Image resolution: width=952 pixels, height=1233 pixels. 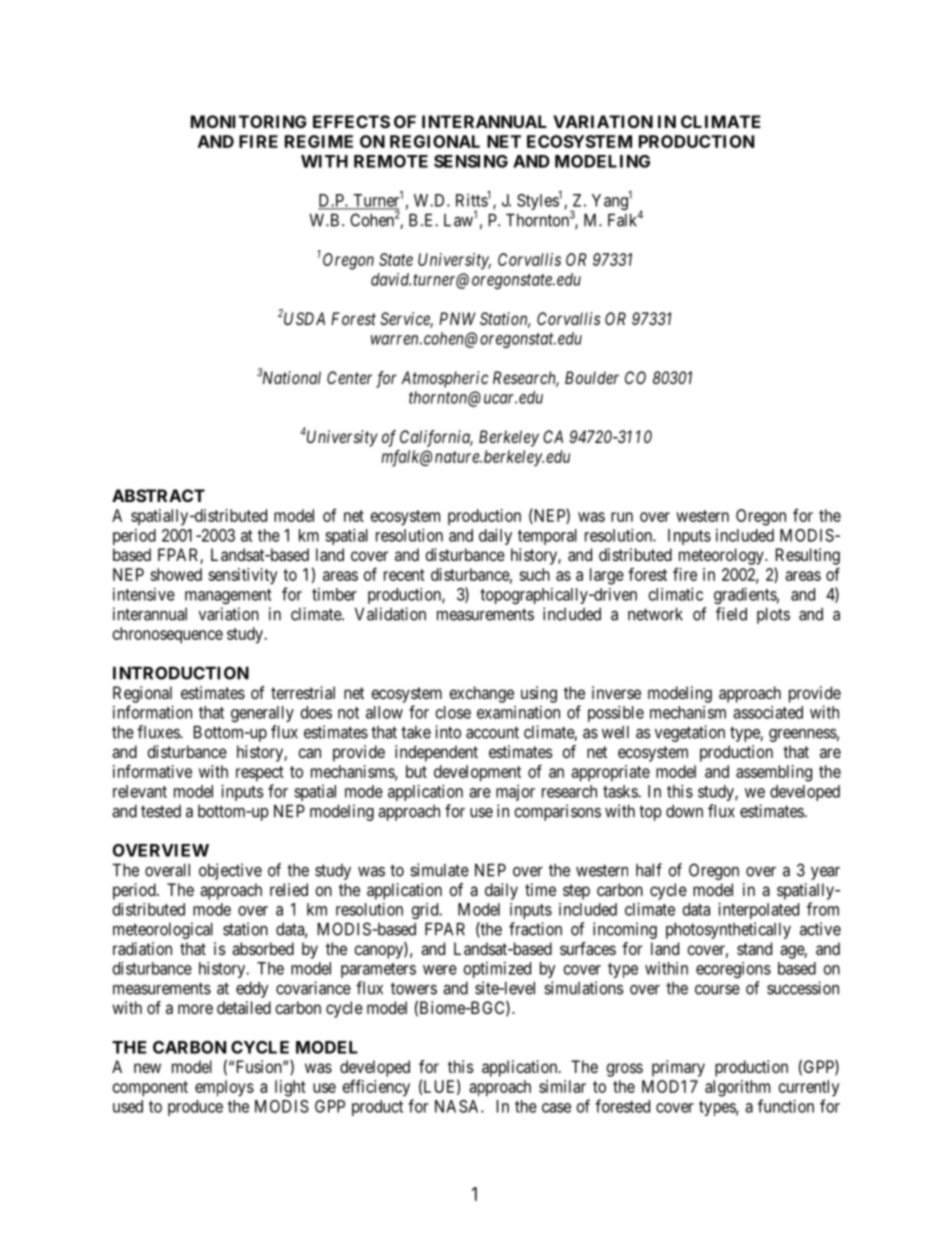 I want to click on field, so click(x=731, y=614).
